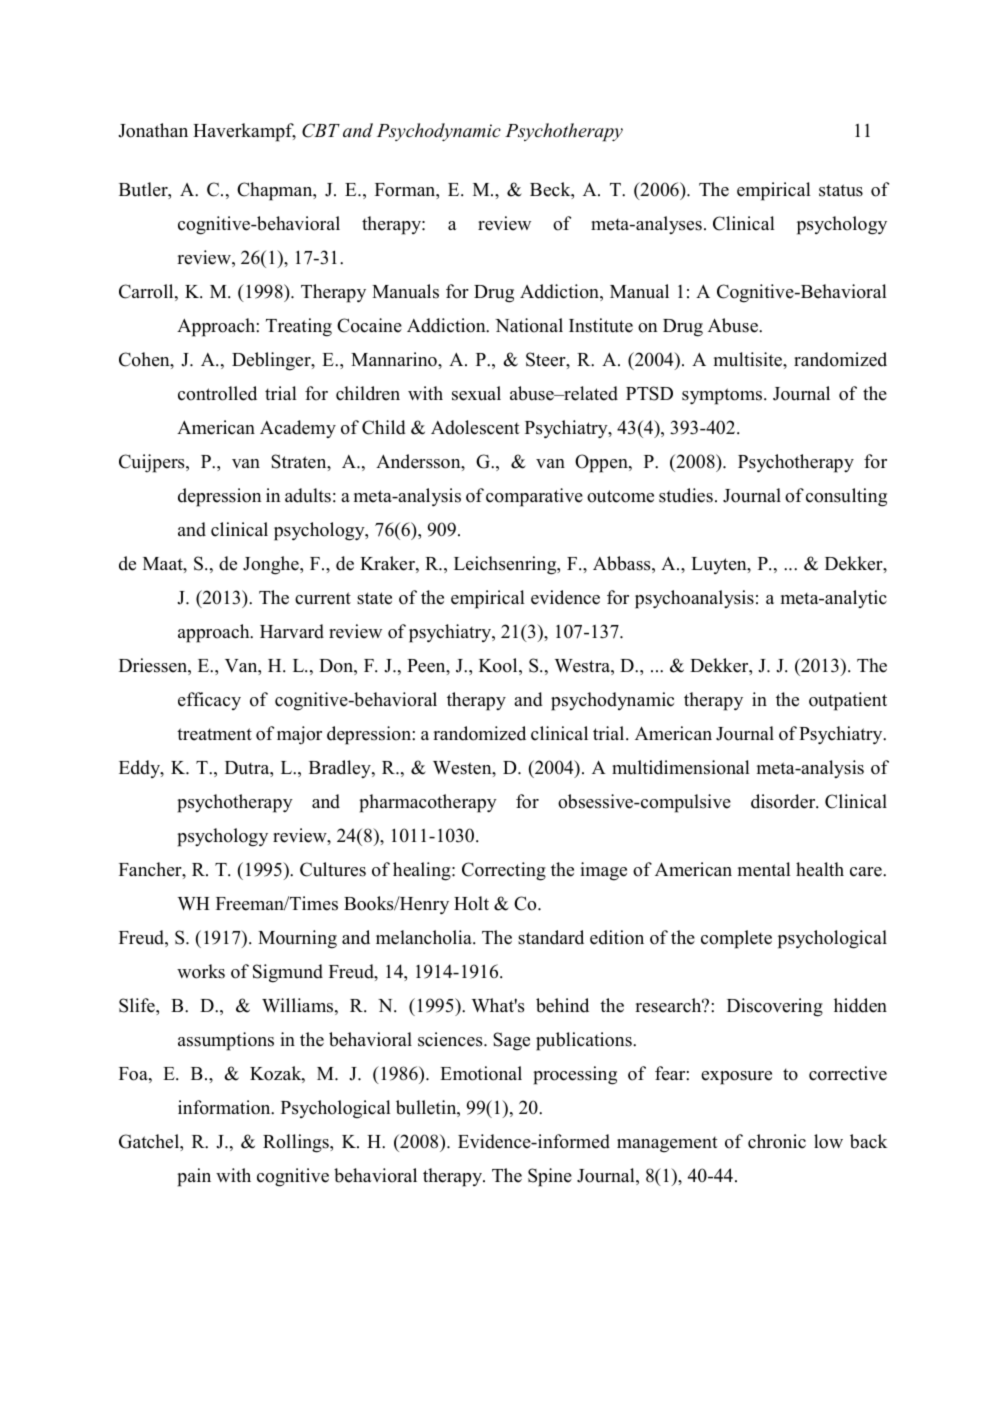 The image size is (1005, 1421). I want to click on status, so click(841, 190).
